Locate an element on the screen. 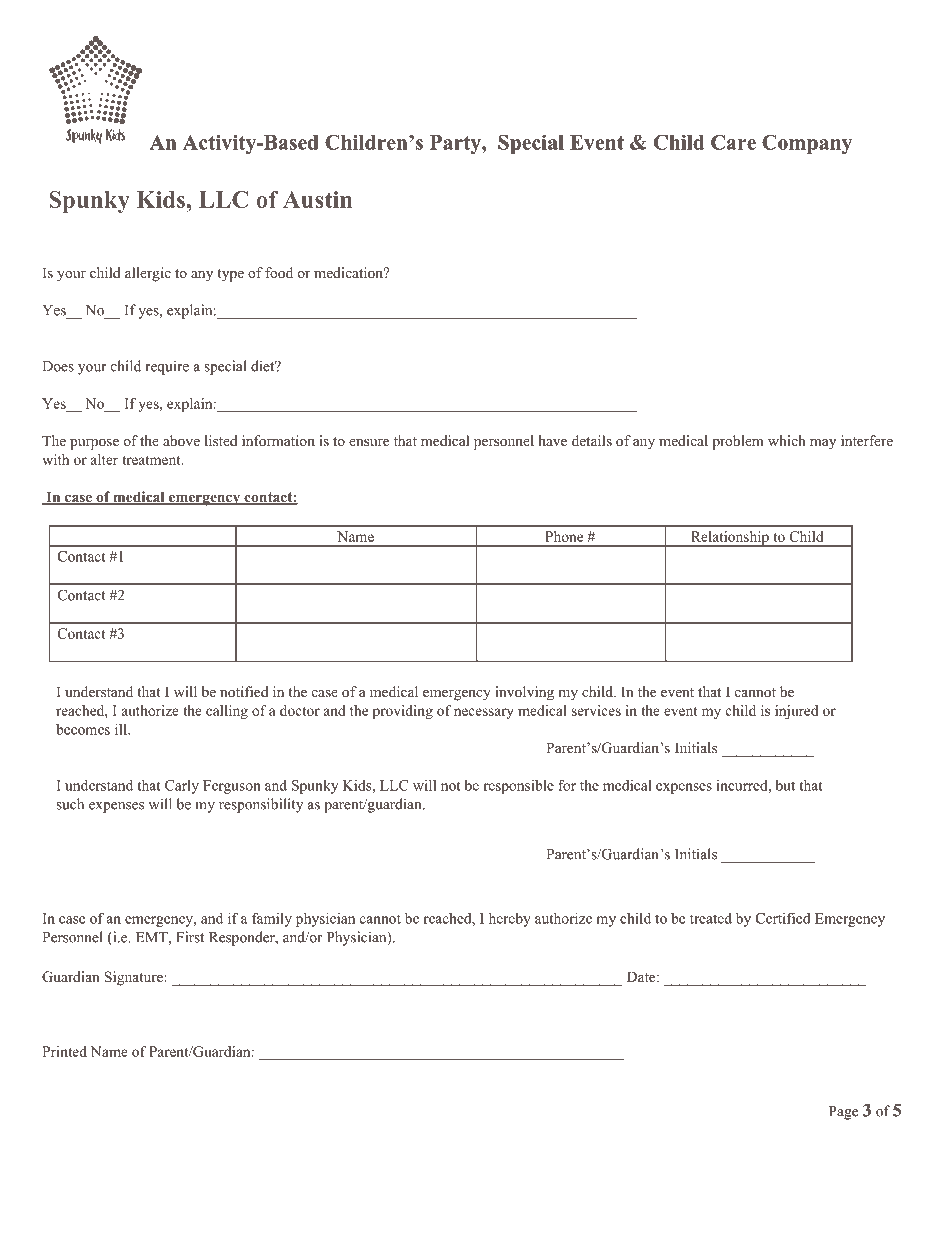  responsible is located at coordinates (518, 787).
